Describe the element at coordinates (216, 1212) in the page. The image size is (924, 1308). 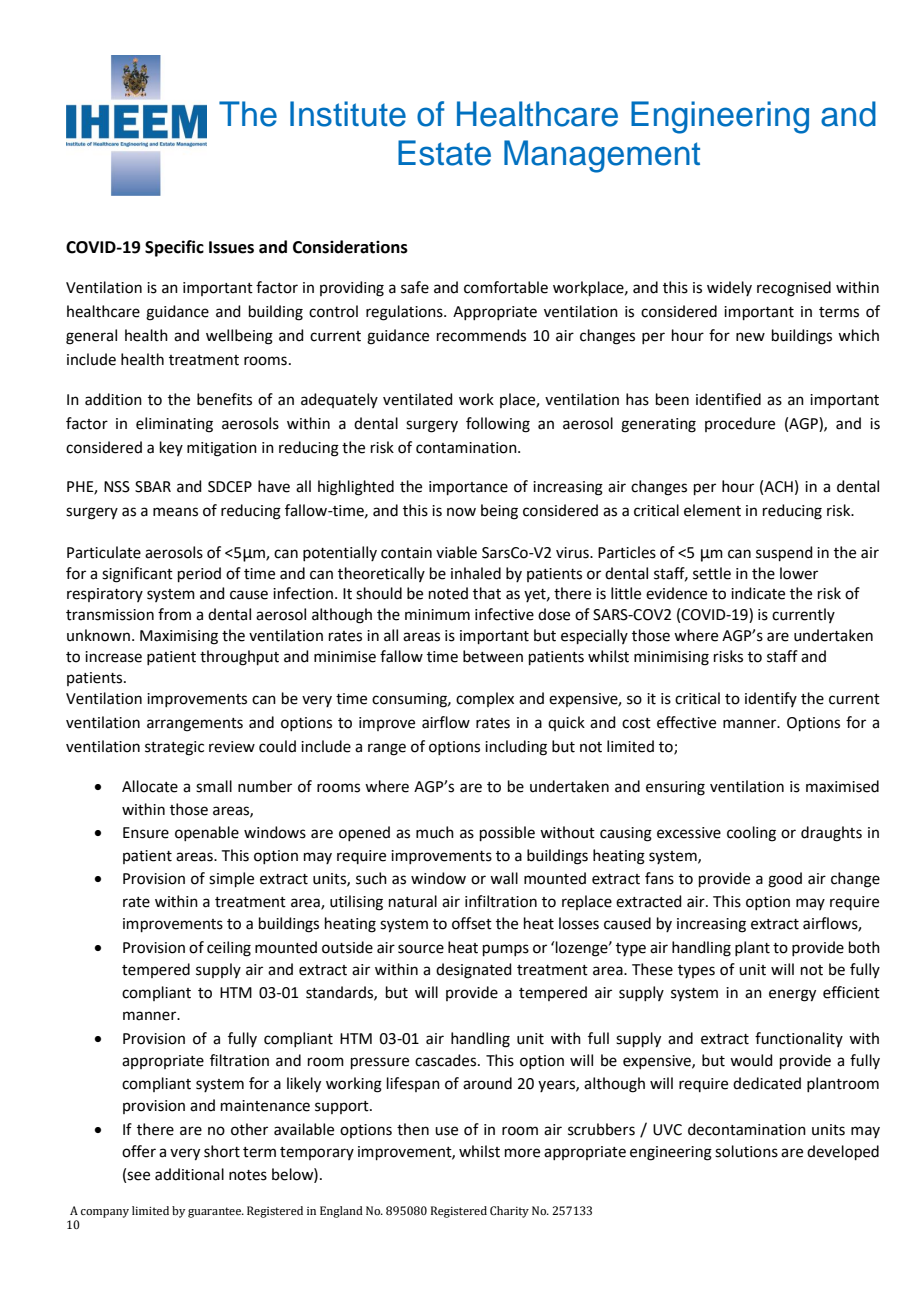
I see `guarantee` at that location.
